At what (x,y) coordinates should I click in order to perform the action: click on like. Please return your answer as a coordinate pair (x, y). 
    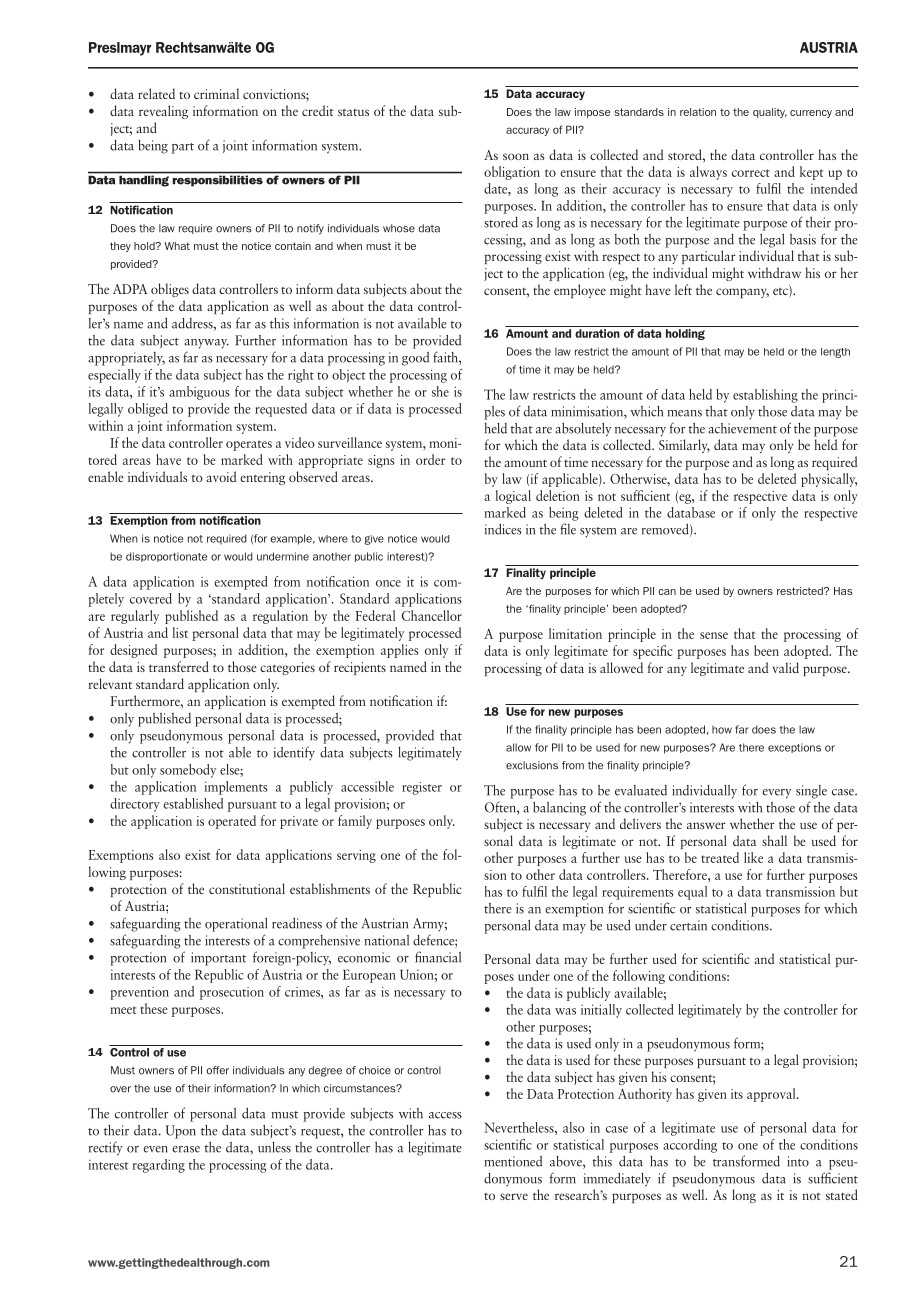
    Looking at the image, I should click on (753, 857).
